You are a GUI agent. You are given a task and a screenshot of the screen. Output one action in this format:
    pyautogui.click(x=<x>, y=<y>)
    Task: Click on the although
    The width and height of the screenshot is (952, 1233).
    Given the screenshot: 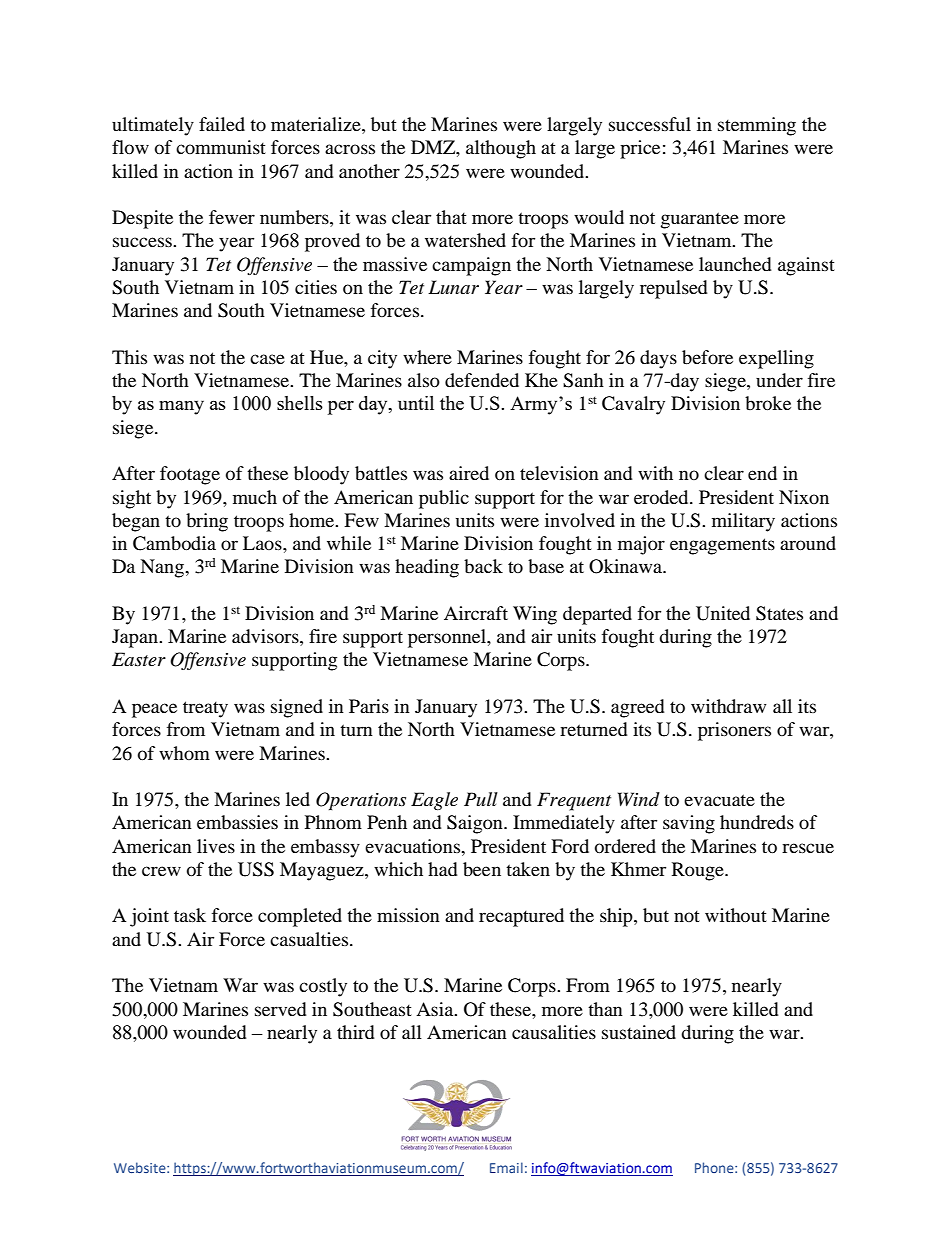 What is the action you would take?
    pyautogui.click(x=501, y=149)
